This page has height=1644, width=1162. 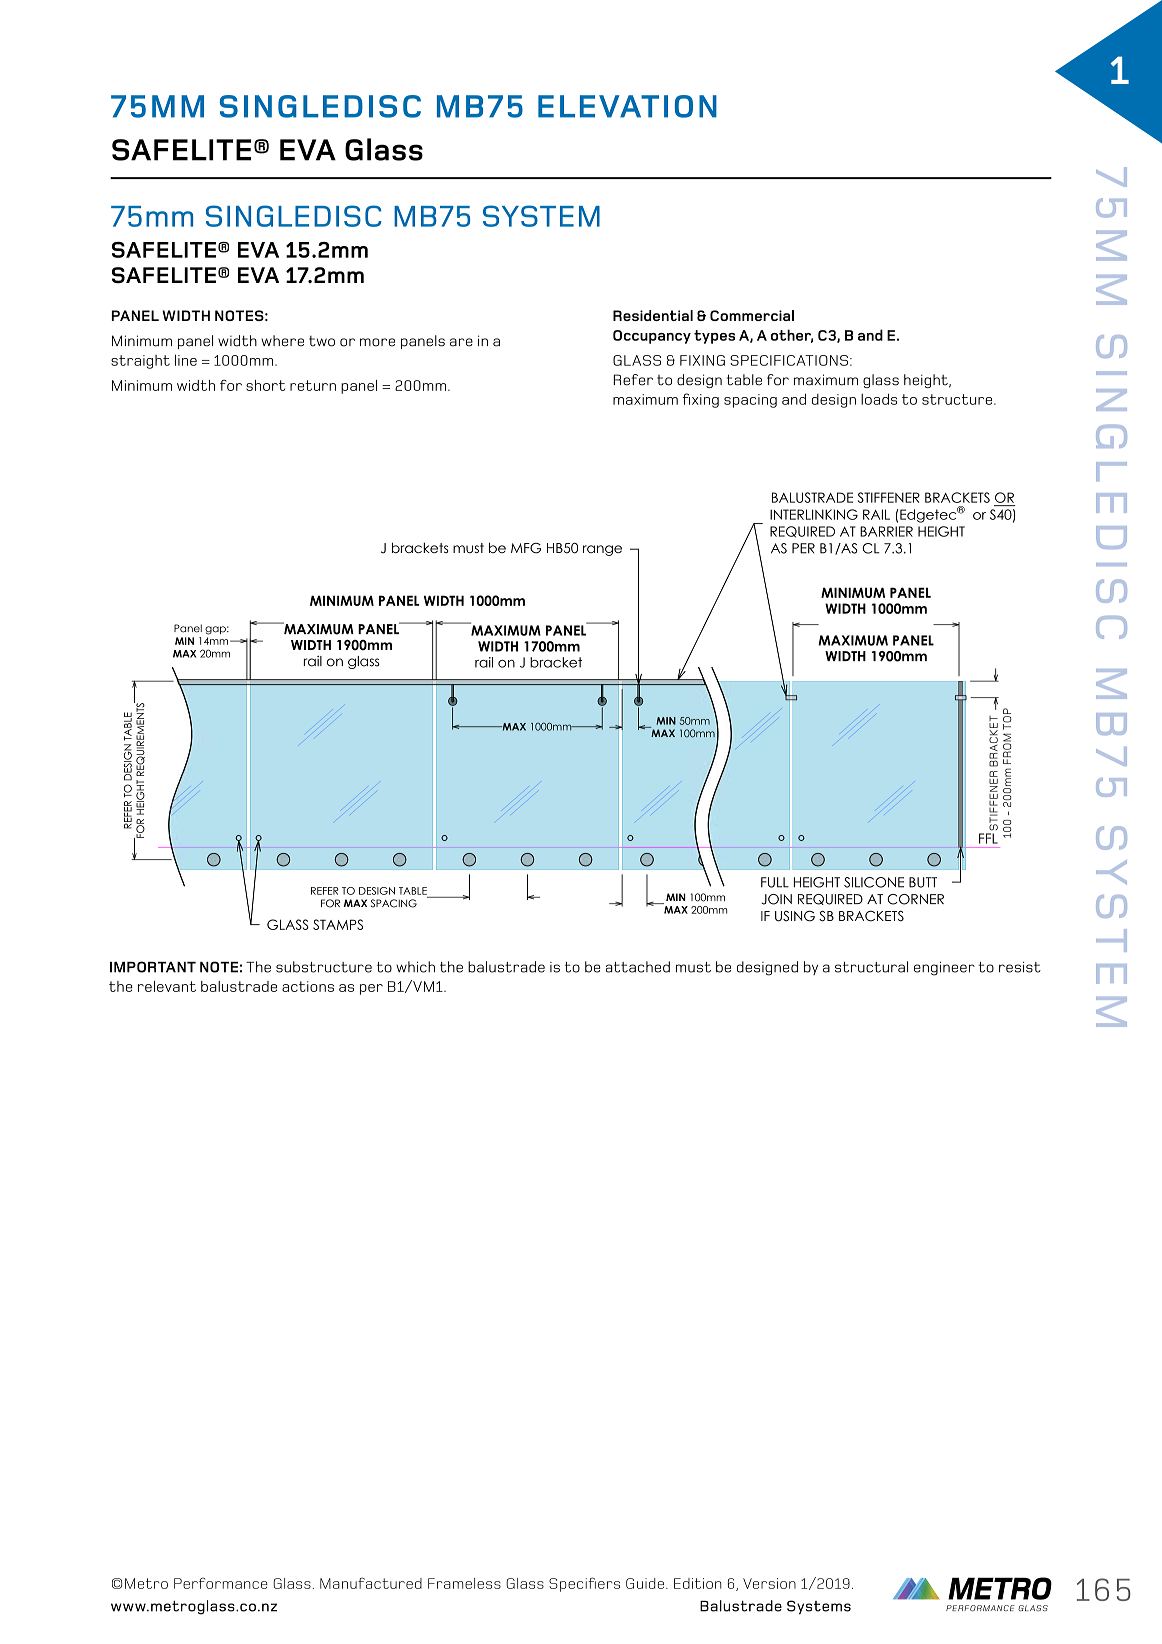 What do you see at coordinates (338, 924) in the page?
I see `STAMPS` at bounding box center [338, 924].
